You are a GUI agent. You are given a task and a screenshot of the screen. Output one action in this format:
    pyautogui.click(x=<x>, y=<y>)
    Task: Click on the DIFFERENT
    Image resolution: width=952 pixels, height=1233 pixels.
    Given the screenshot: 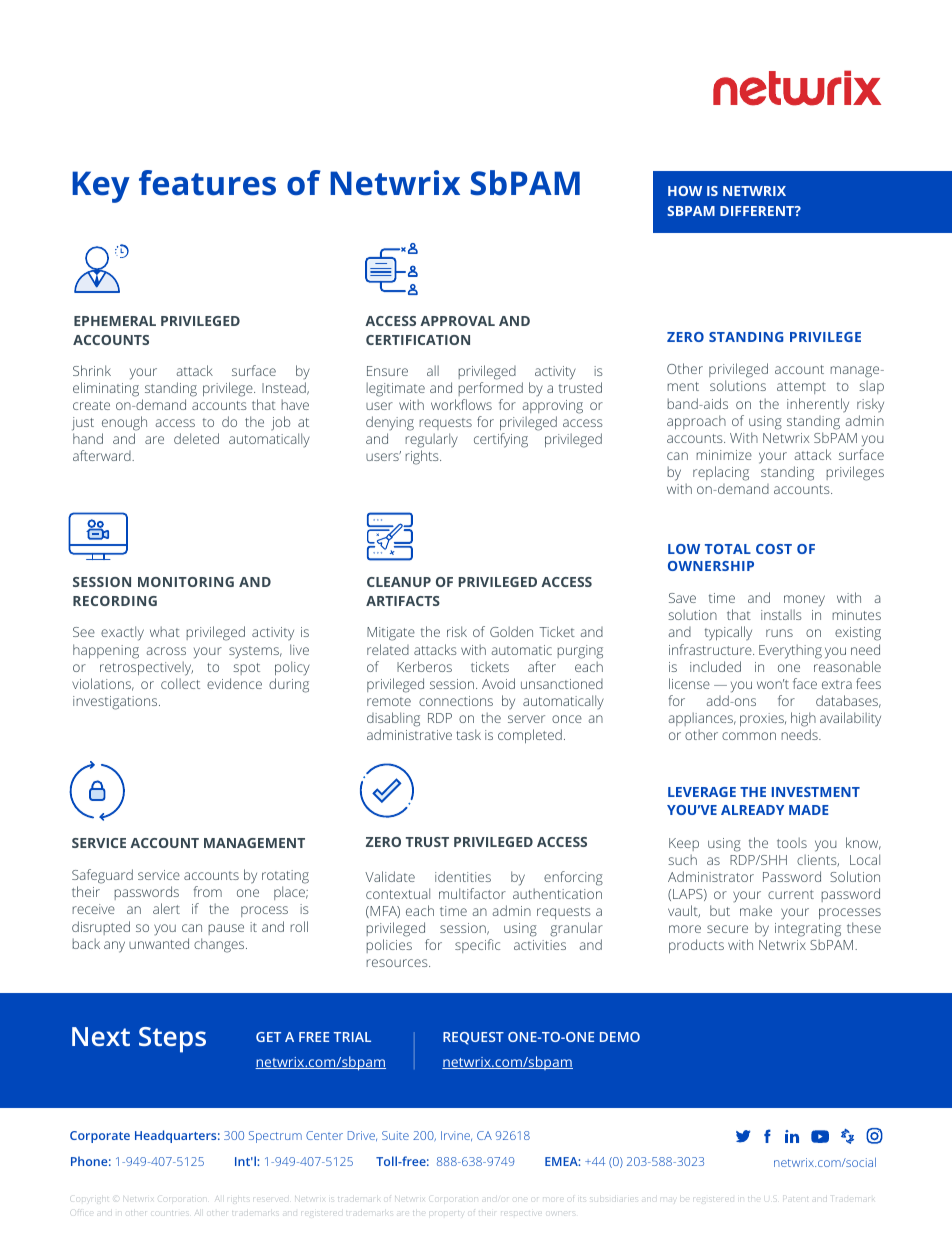 What is the action you would take?
    pyautogui.click(x=758, y=211)
